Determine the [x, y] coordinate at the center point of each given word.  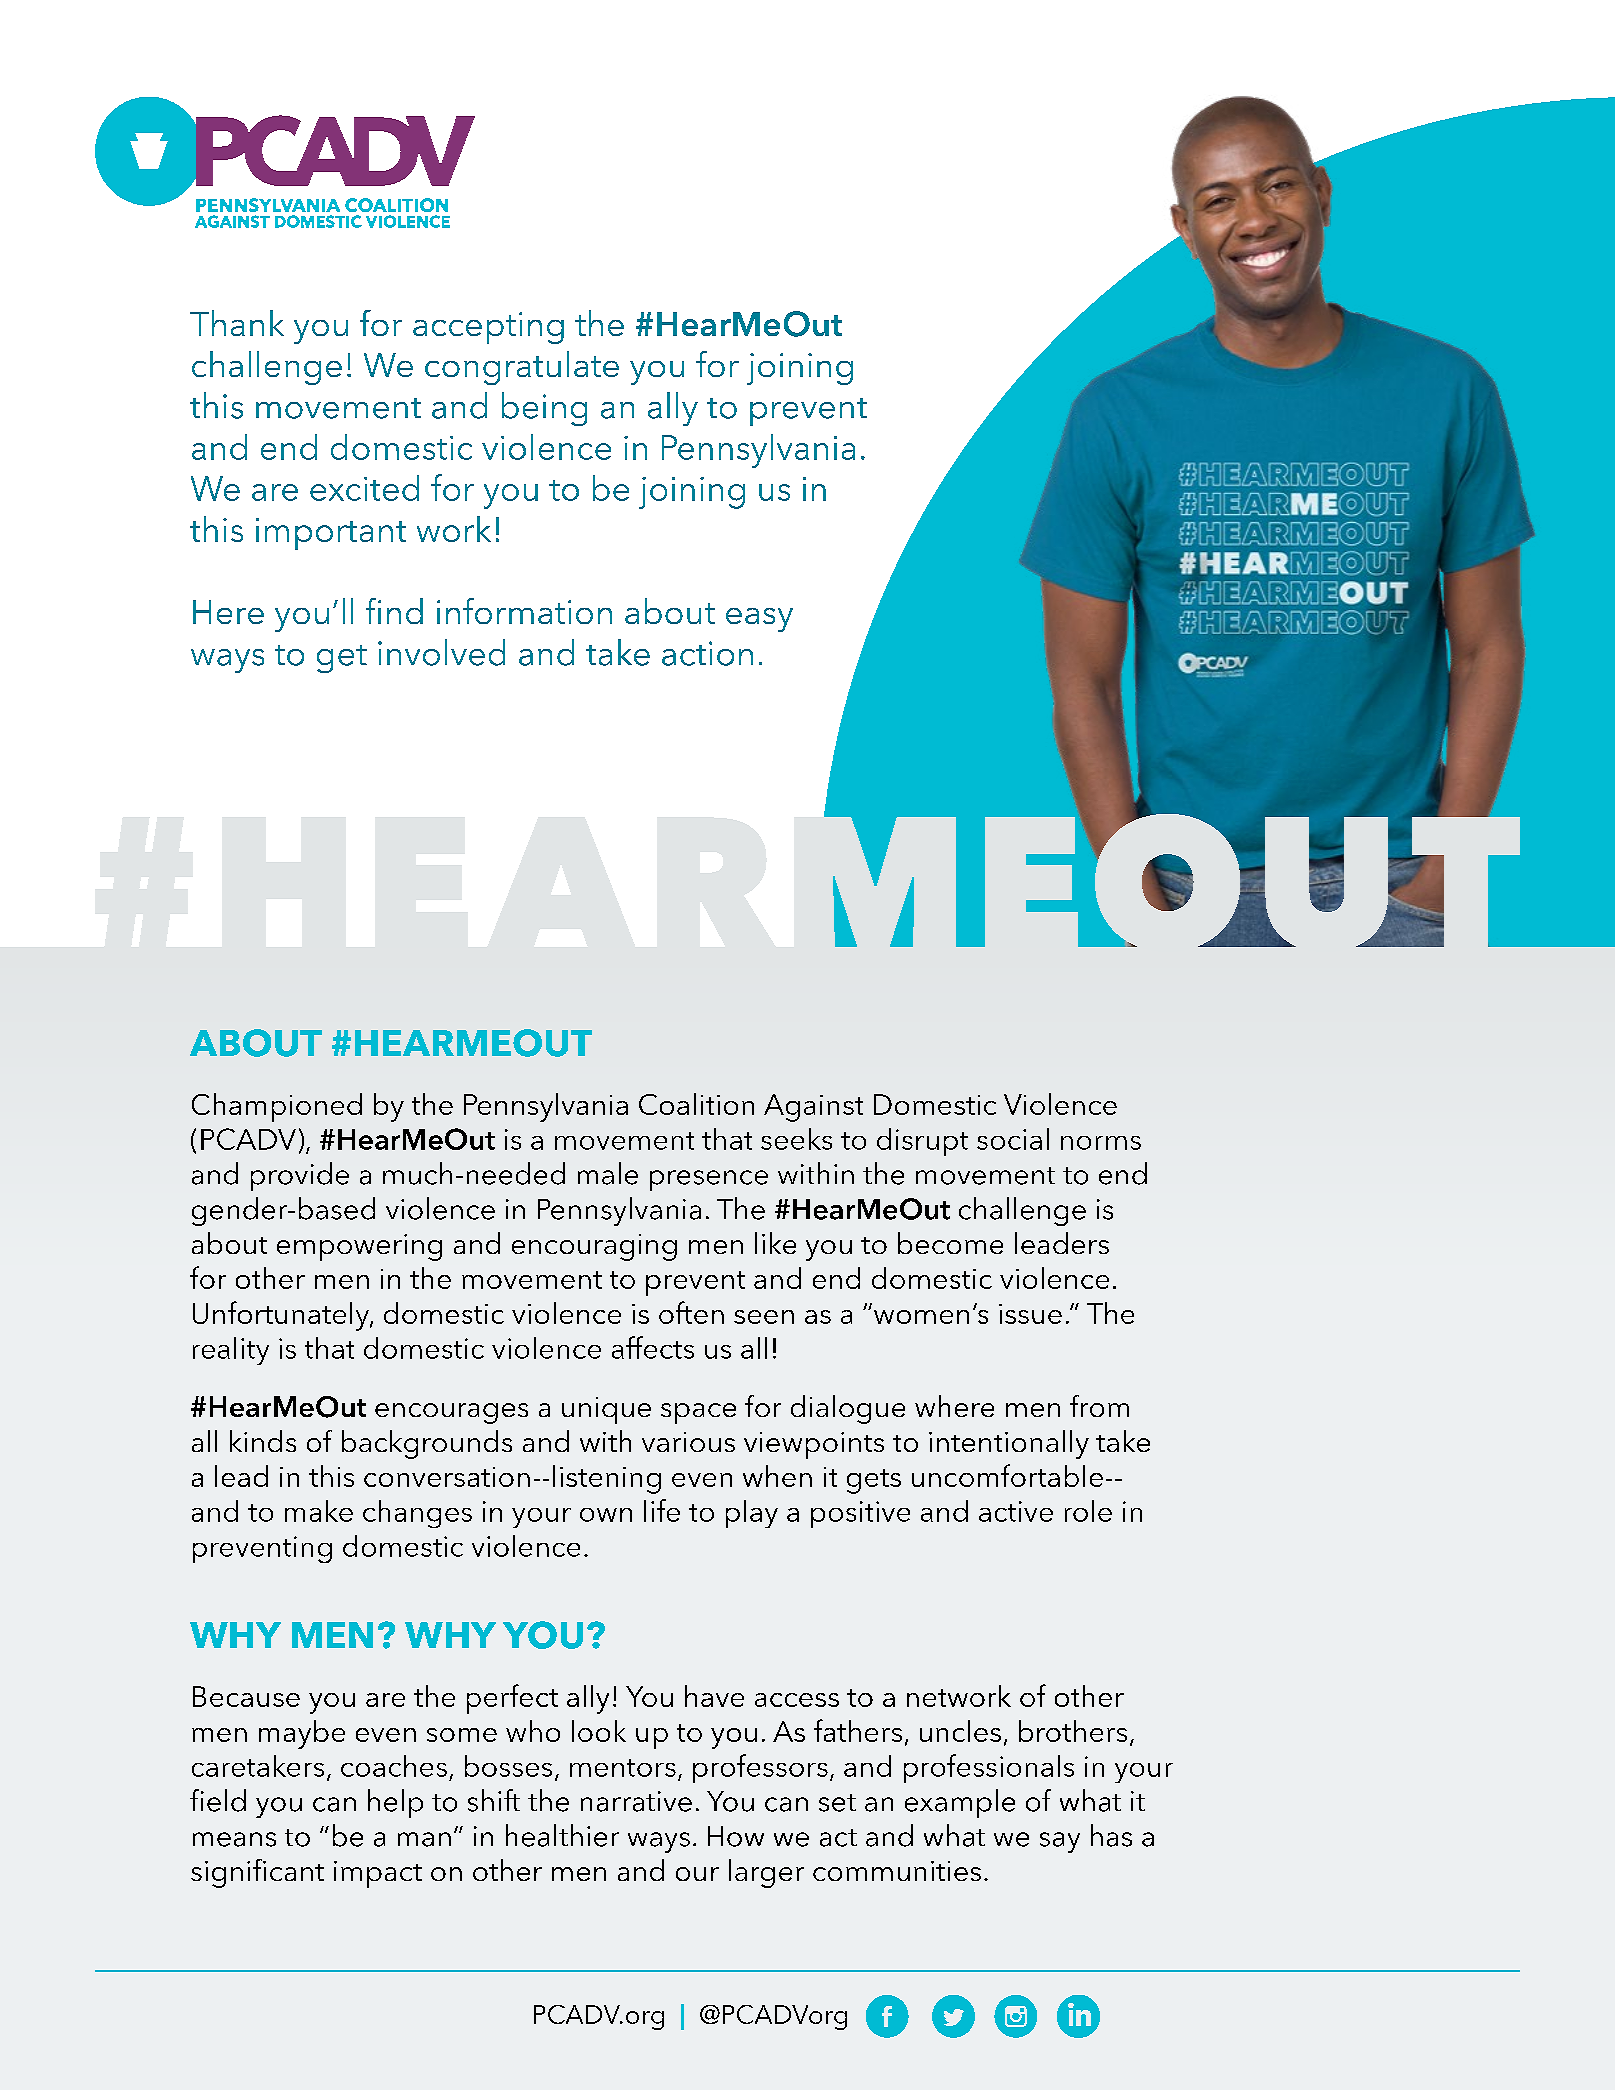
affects [653, 1347]
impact [378, 1874]
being [544, 409]
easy [759, 620]
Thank [237, 323]
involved [441, 652]
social [1013, 1139]
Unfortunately [282, 1316]
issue [1030, 1314]
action [707, 653]
